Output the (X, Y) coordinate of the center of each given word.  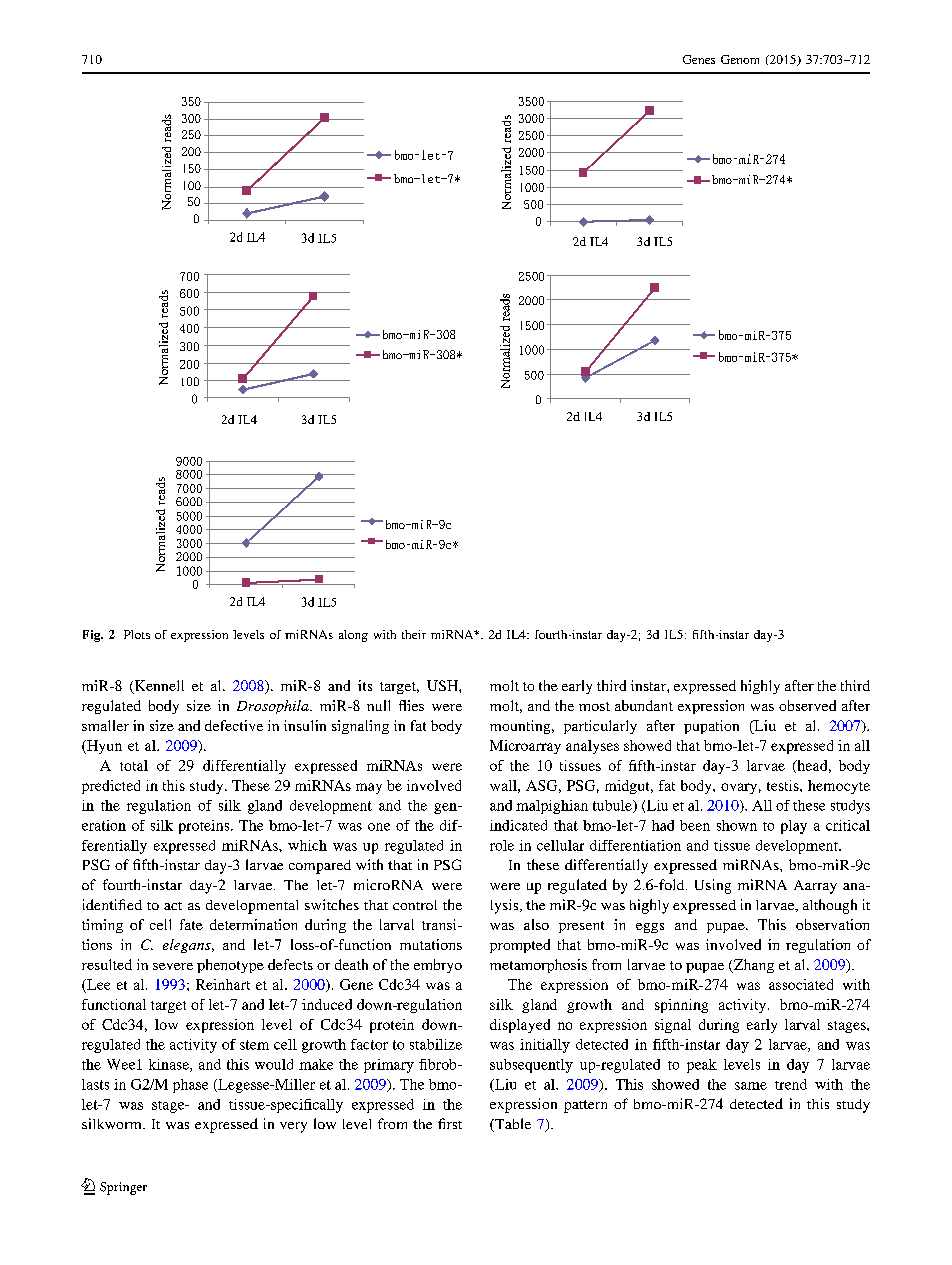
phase (190, 1086)
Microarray (525, 747)
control (415, 905)
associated (801, 984)
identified (112, 904)
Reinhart (223, 984)
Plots (137, 634)
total (134, 765)
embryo (438, 966)
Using (713, 886)
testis (784, 785)
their (414, 634)
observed (807, 705)
